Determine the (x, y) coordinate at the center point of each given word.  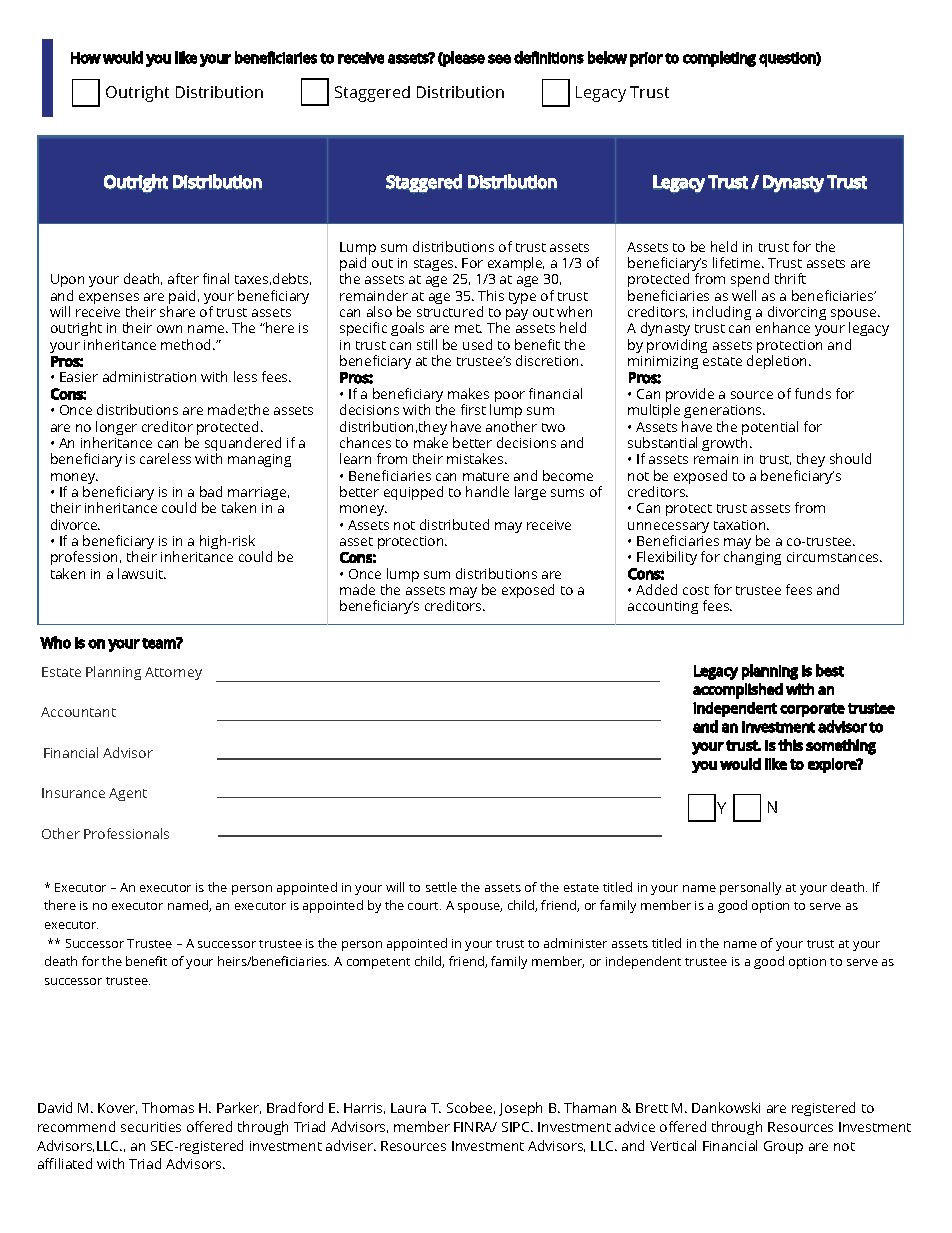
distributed (454, 524)
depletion (778, 362)
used (477, 344)
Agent (128, 794)
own (169, 329)
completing (719, 59)
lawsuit (142, 573)
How (86, 58)
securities (151, 1127)
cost (696, 590)
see (499, 59)
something (841, 747)
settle (441, 887)
